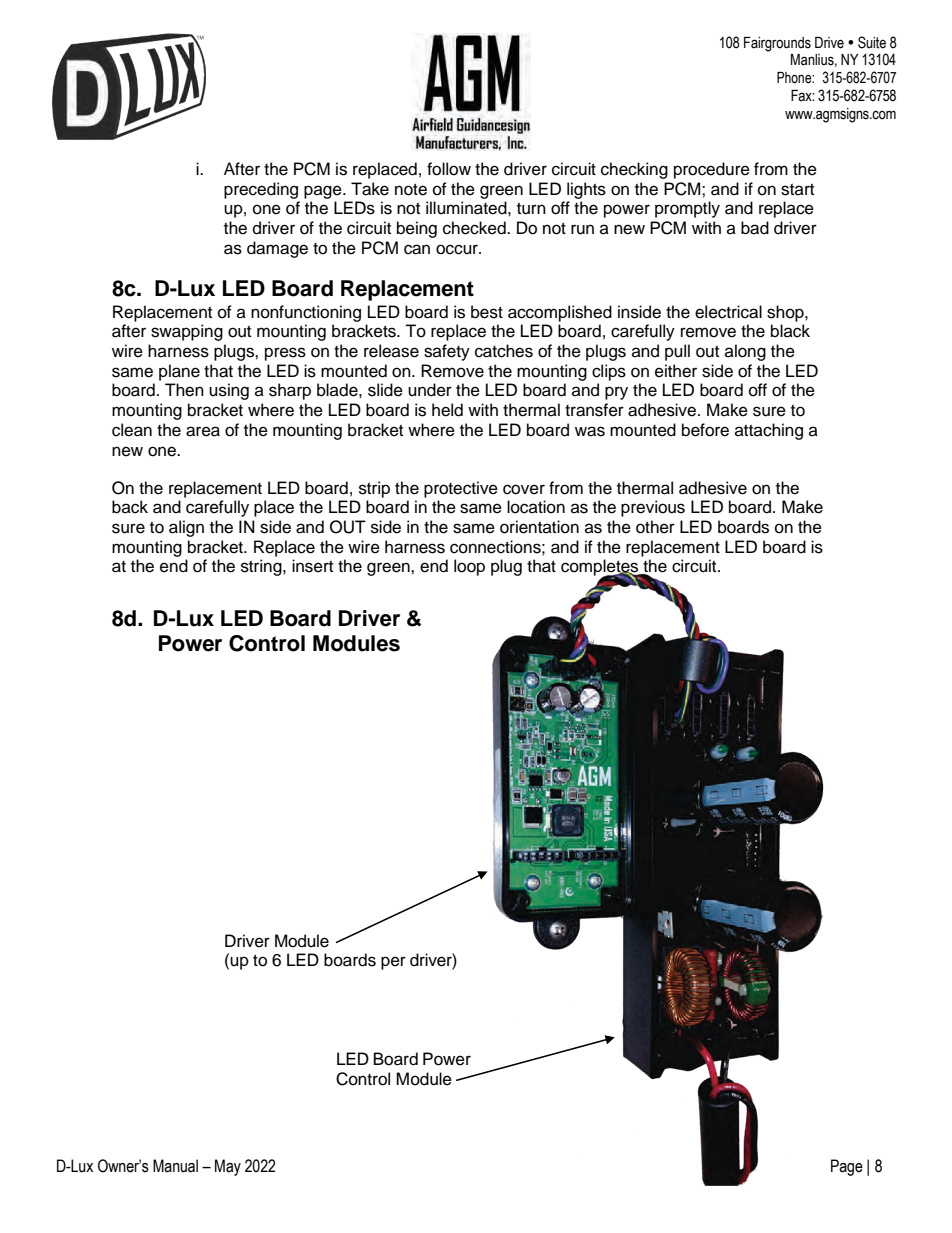  Describe the element at coordinates (487, 312) in the screenshot. I see `best` at that location.
